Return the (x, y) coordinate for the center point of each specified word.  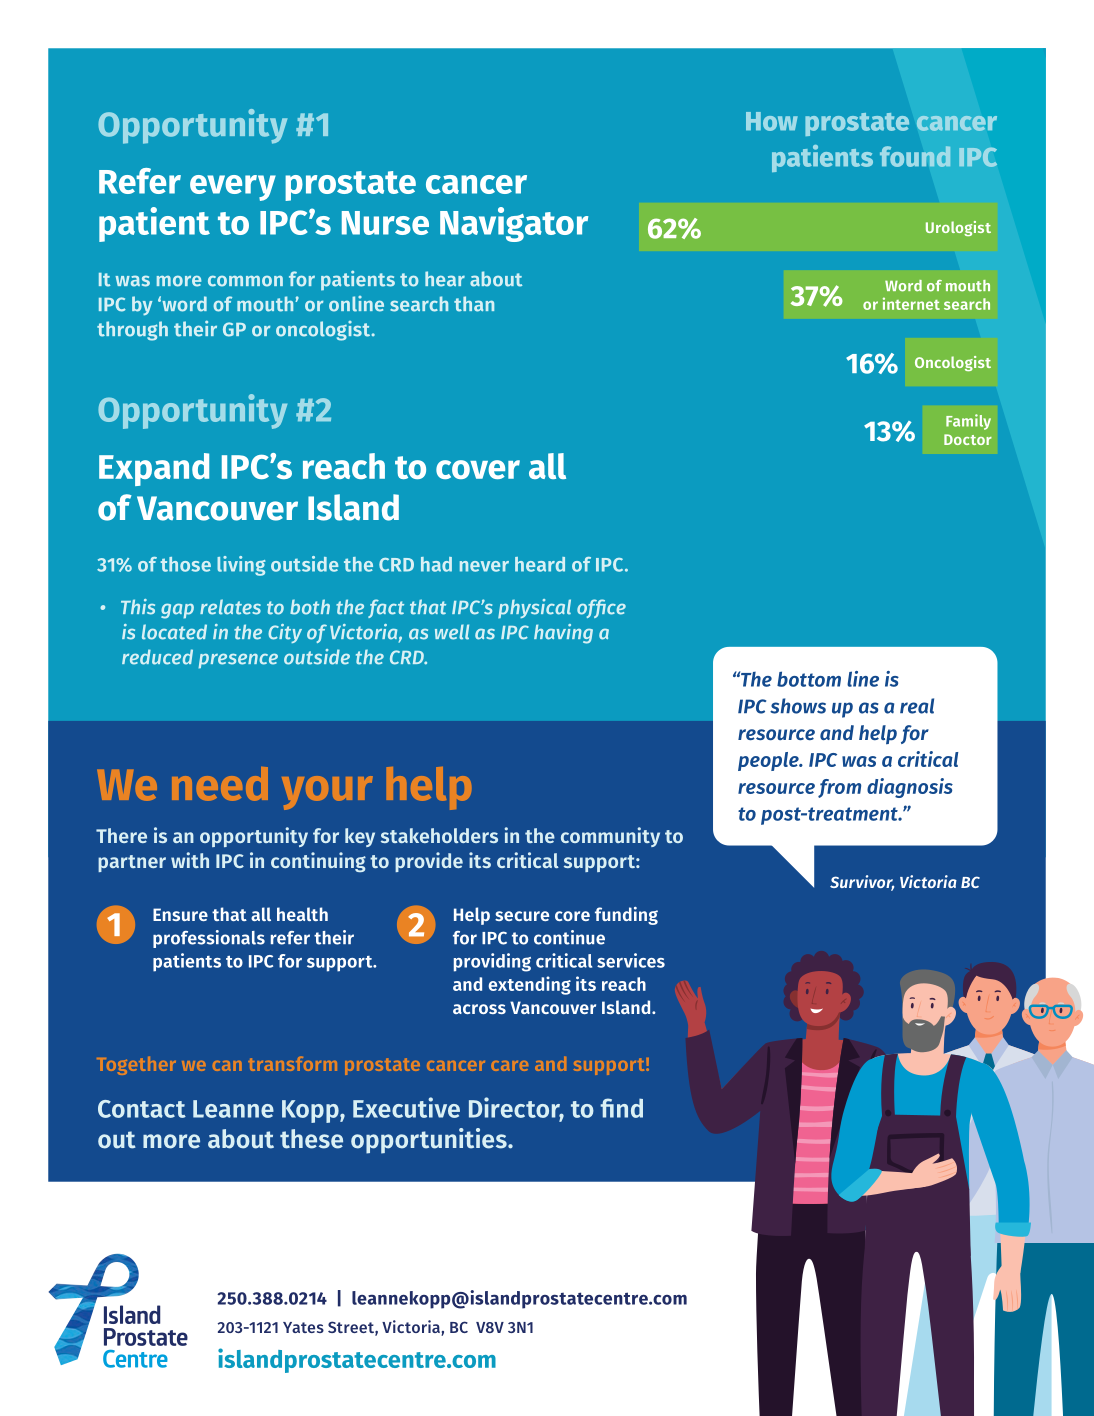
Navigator (514, 224)
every (233, 188)
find (621, 1108)
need (220, 784)
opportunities (430, 1141)
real (917, 706)
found (915, 156)
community (610, 837)
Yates (303, 1327)
